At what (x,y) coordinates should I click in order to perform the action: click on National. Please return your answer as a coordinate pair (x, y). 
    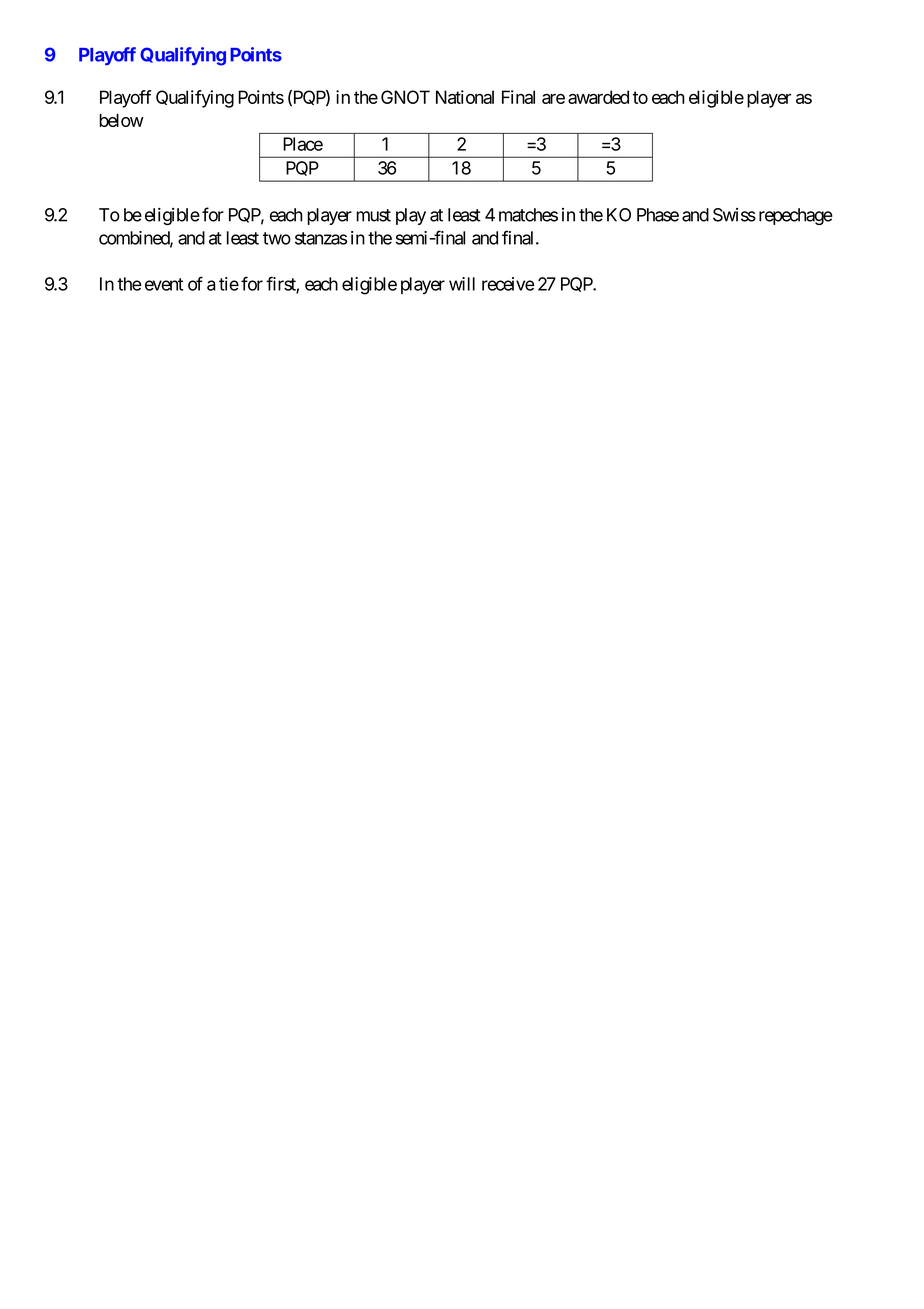
    Looking at the image, I should click on (465, 97).
